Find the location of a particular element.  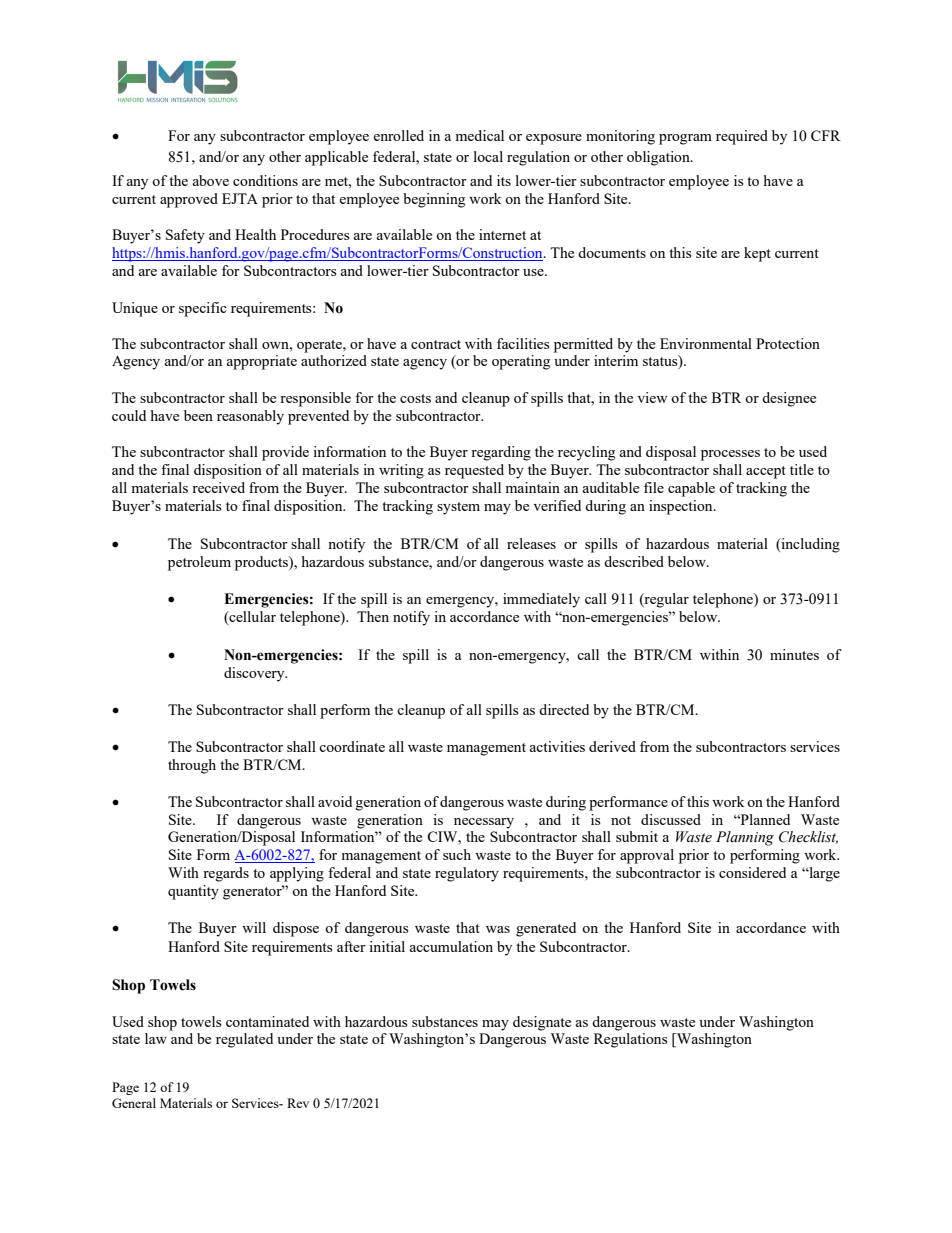

required is located at coordinates (742, 137).
